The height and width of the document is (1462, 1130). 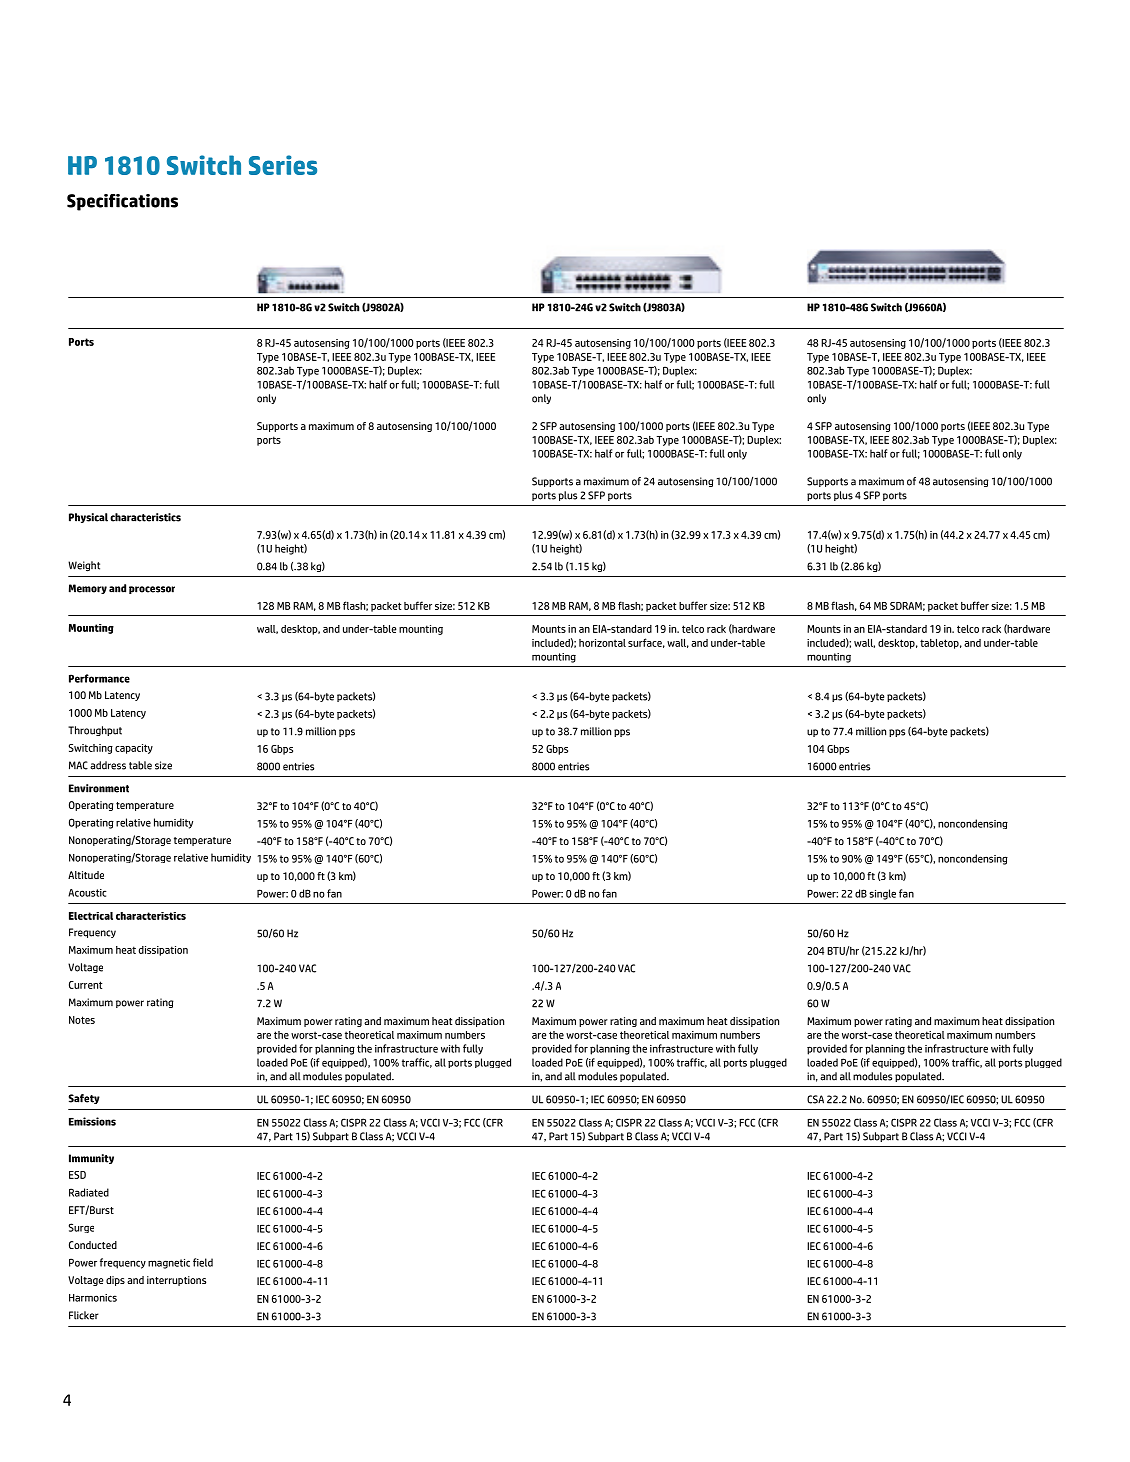 I want to click on Safety, so click(x=84, y=1099).
